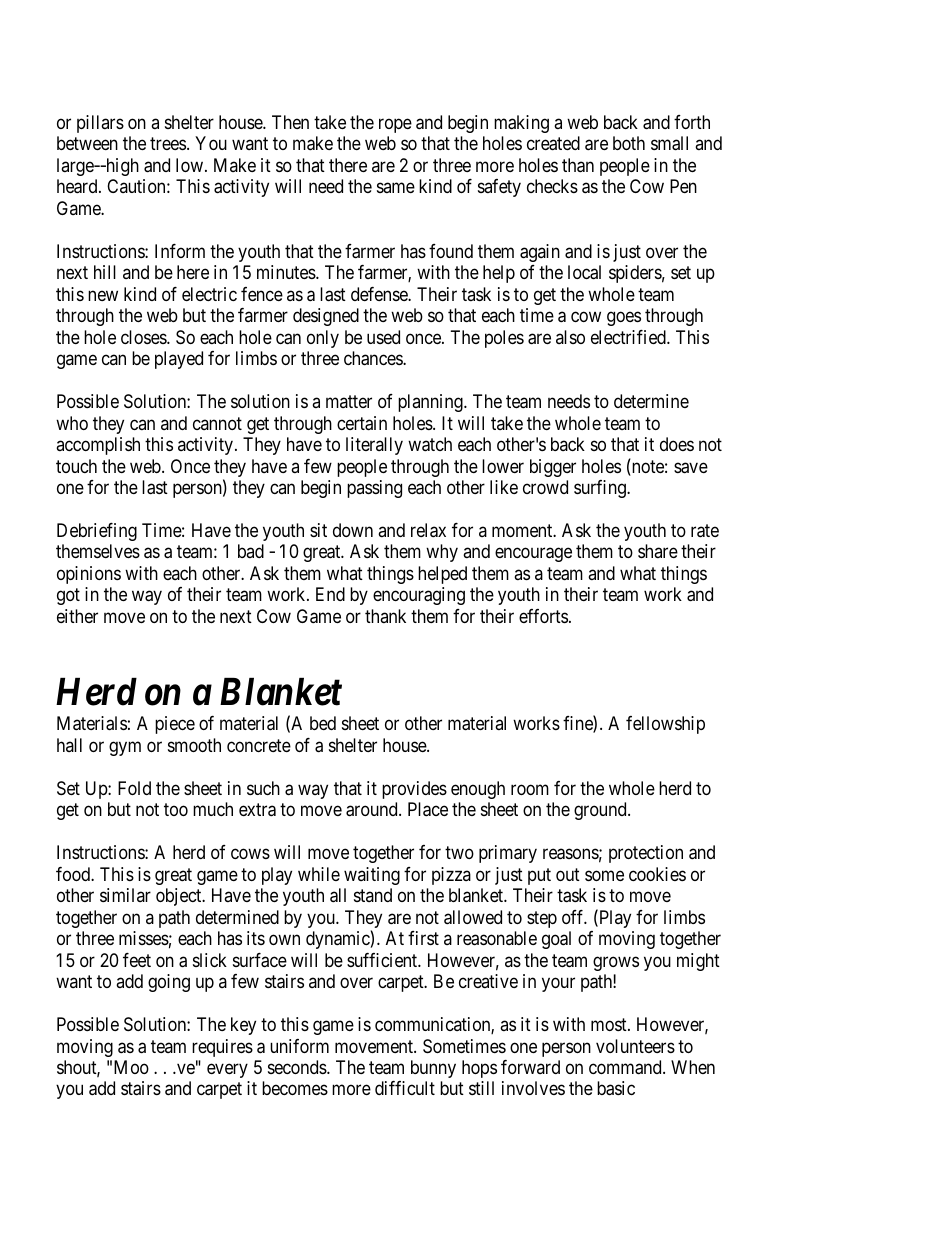 This document has width=952, height=1233. Describe the element at coordinates (395, 125) in the document. I see `rope` at that location.
